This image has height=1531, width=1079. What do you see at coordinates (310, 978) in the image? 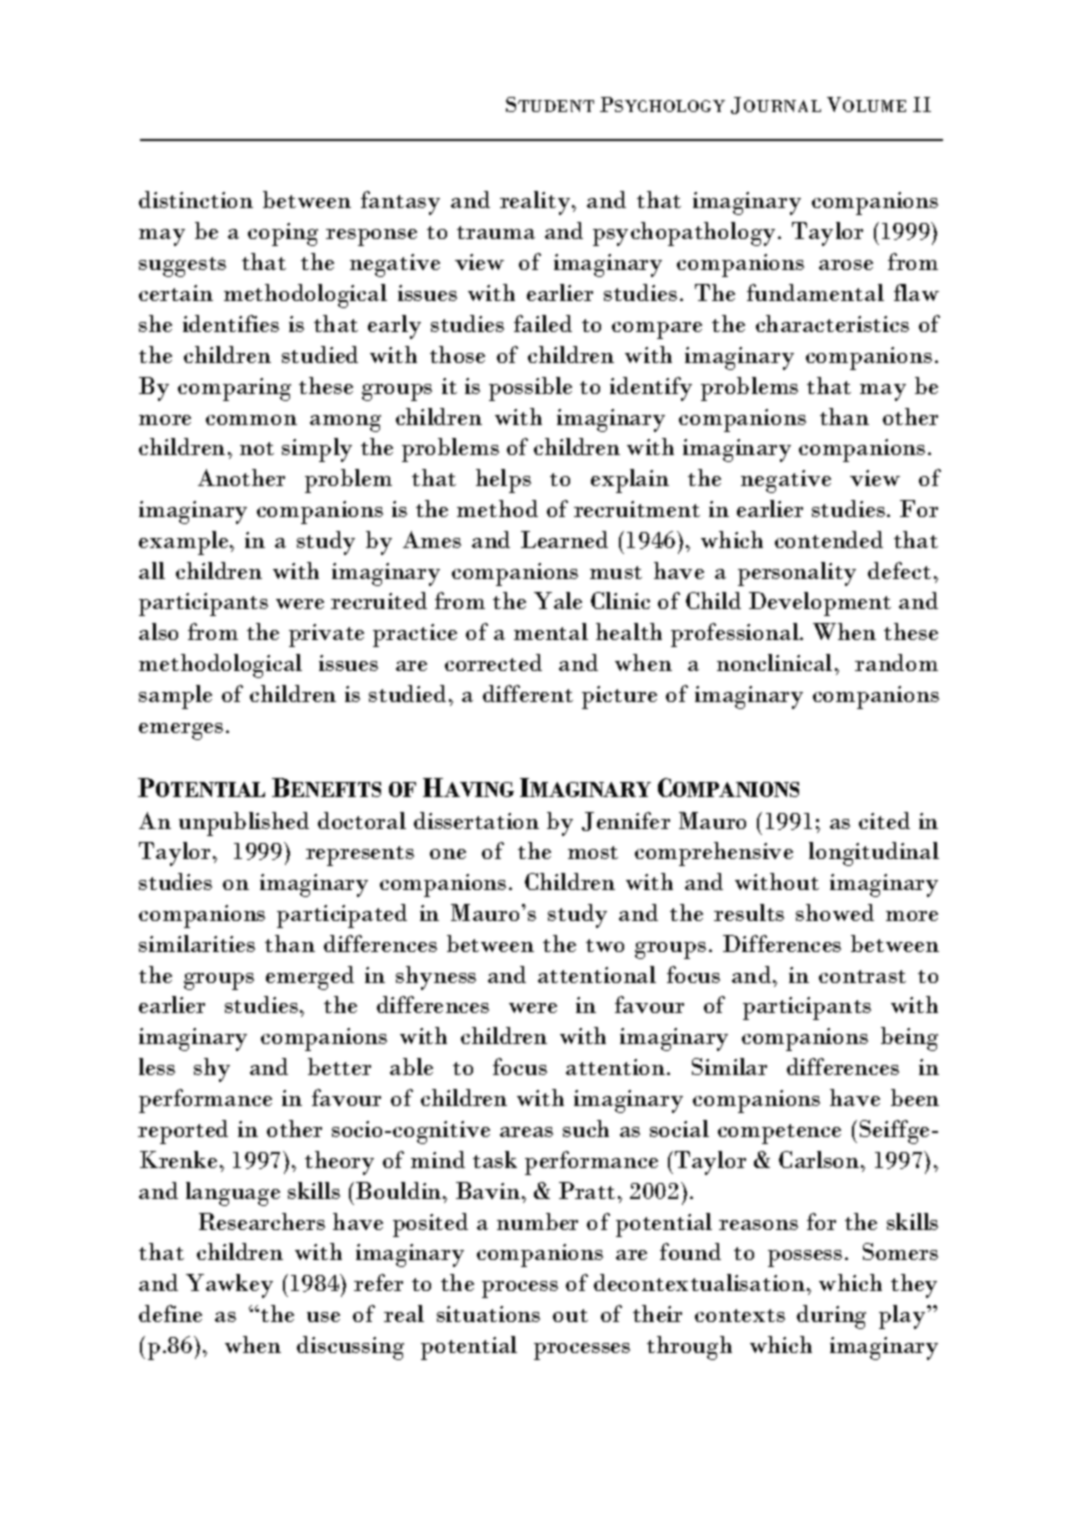
I see `emerged` at bounding box center [310, 978].
